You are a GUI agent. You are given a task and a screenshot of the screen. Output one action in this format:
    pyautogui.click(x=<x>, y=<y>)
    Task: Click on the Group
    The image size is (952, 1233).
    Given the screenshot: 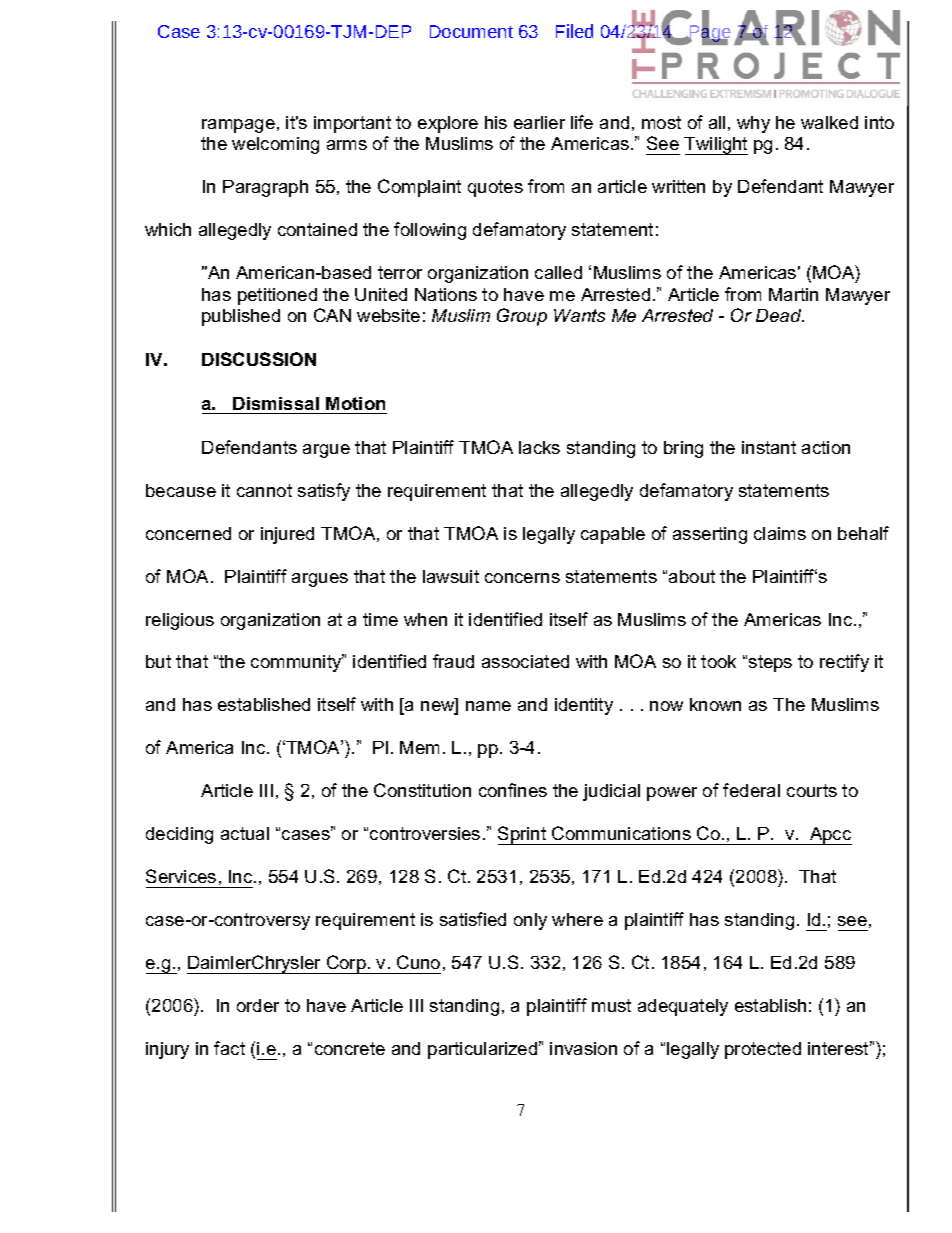 What is the action you would take?
    pyautogui.click(x=522, y=317)
